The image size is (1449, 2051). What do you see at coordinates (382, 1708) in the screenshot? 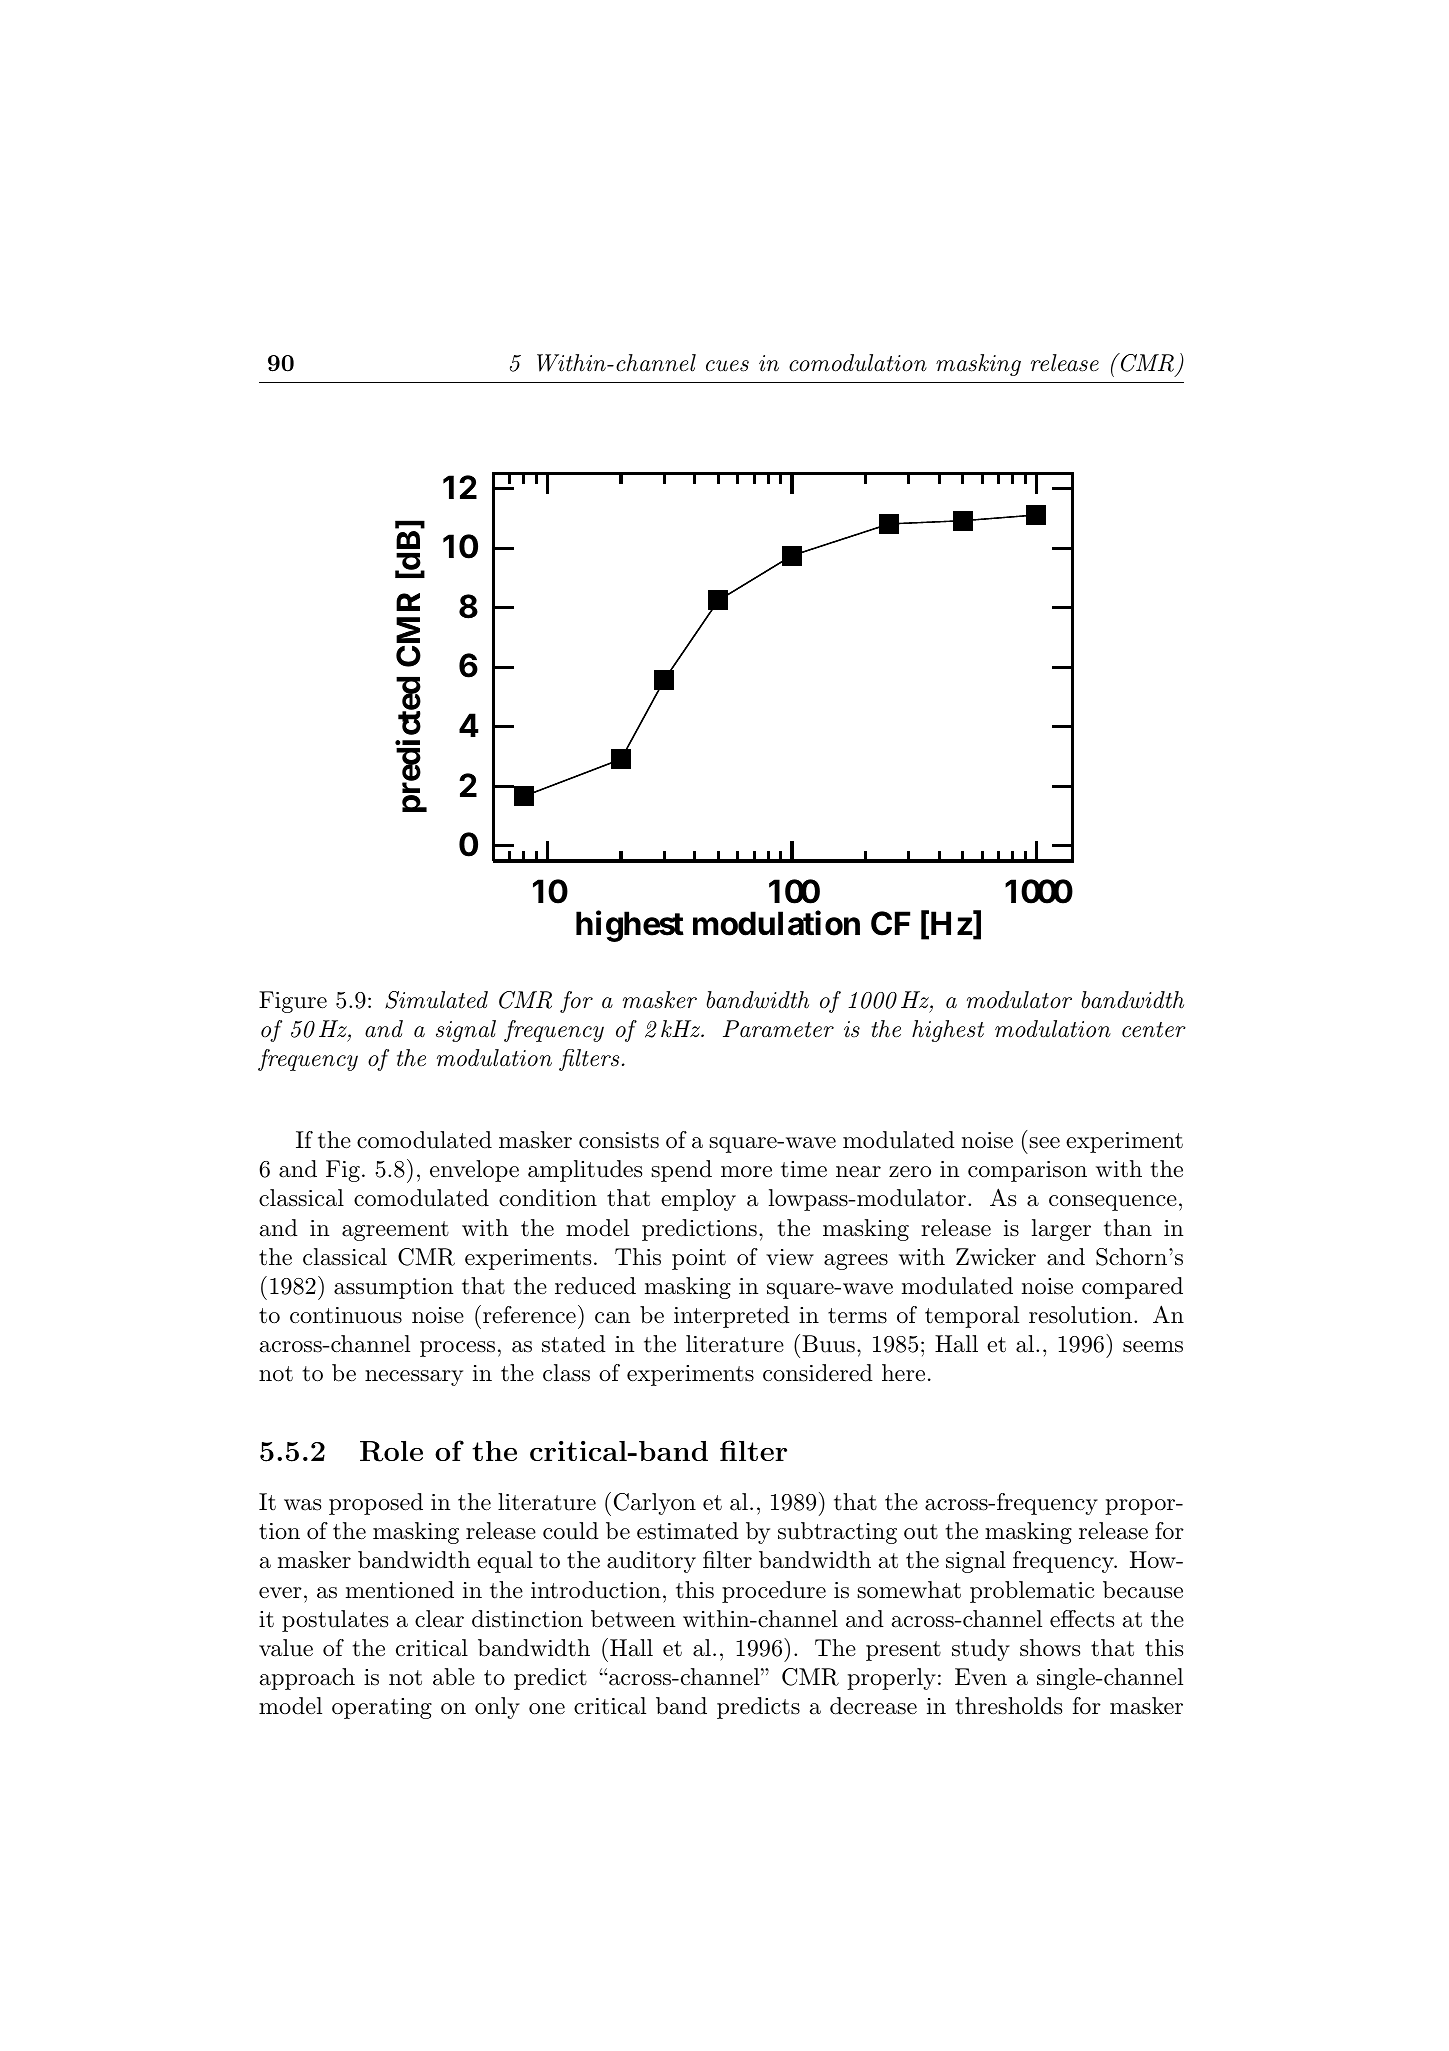
I see `operating` at bounding box center [382, 1708].
